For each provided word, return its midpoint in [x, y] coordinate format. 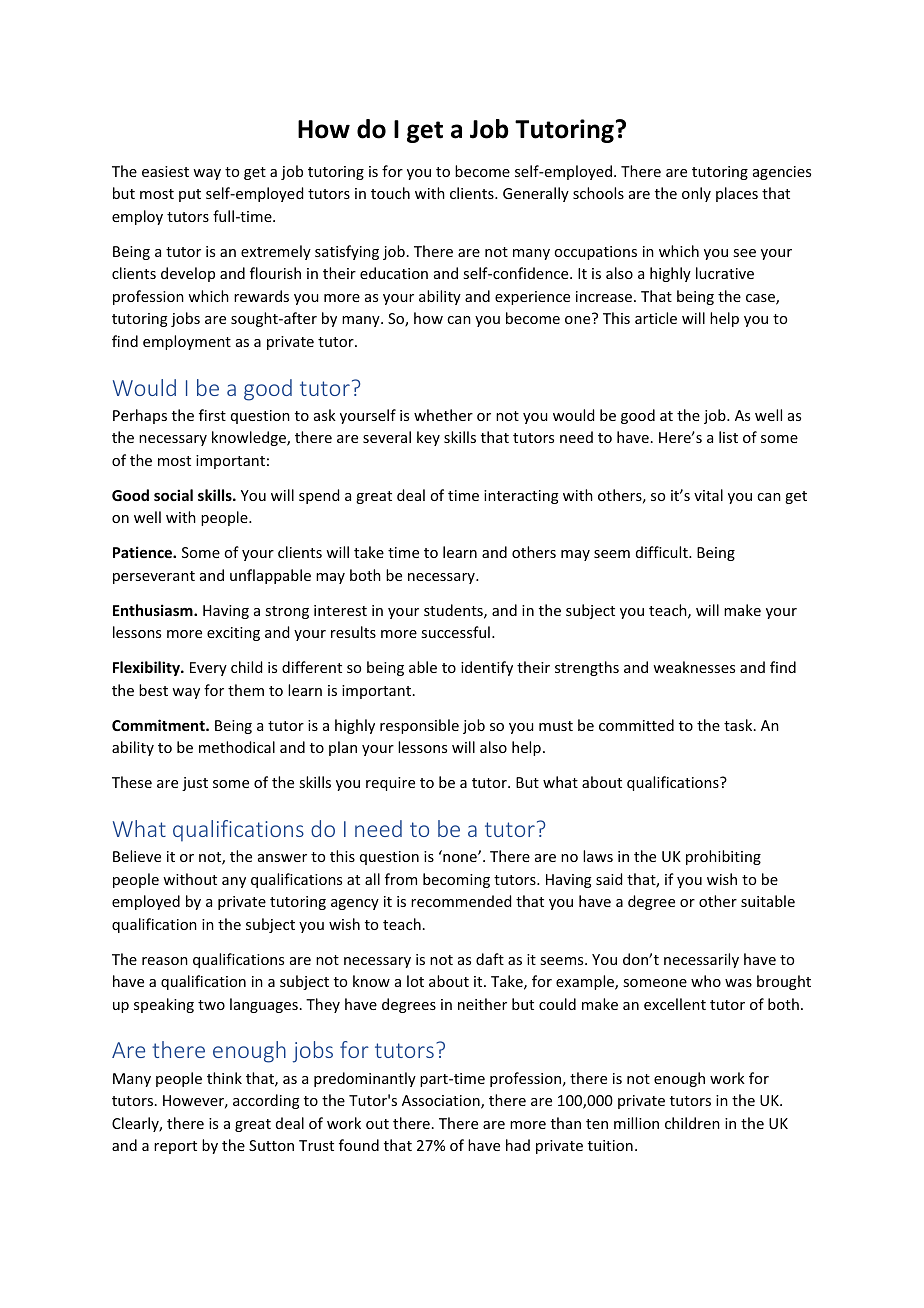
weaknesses [694, 667]
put [190, 195]
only [696, 194]
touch [390, 193]
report [175, 1147]
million [636, 1123]
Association [442, 1102]
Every [208, 669]
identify [487, 668]
